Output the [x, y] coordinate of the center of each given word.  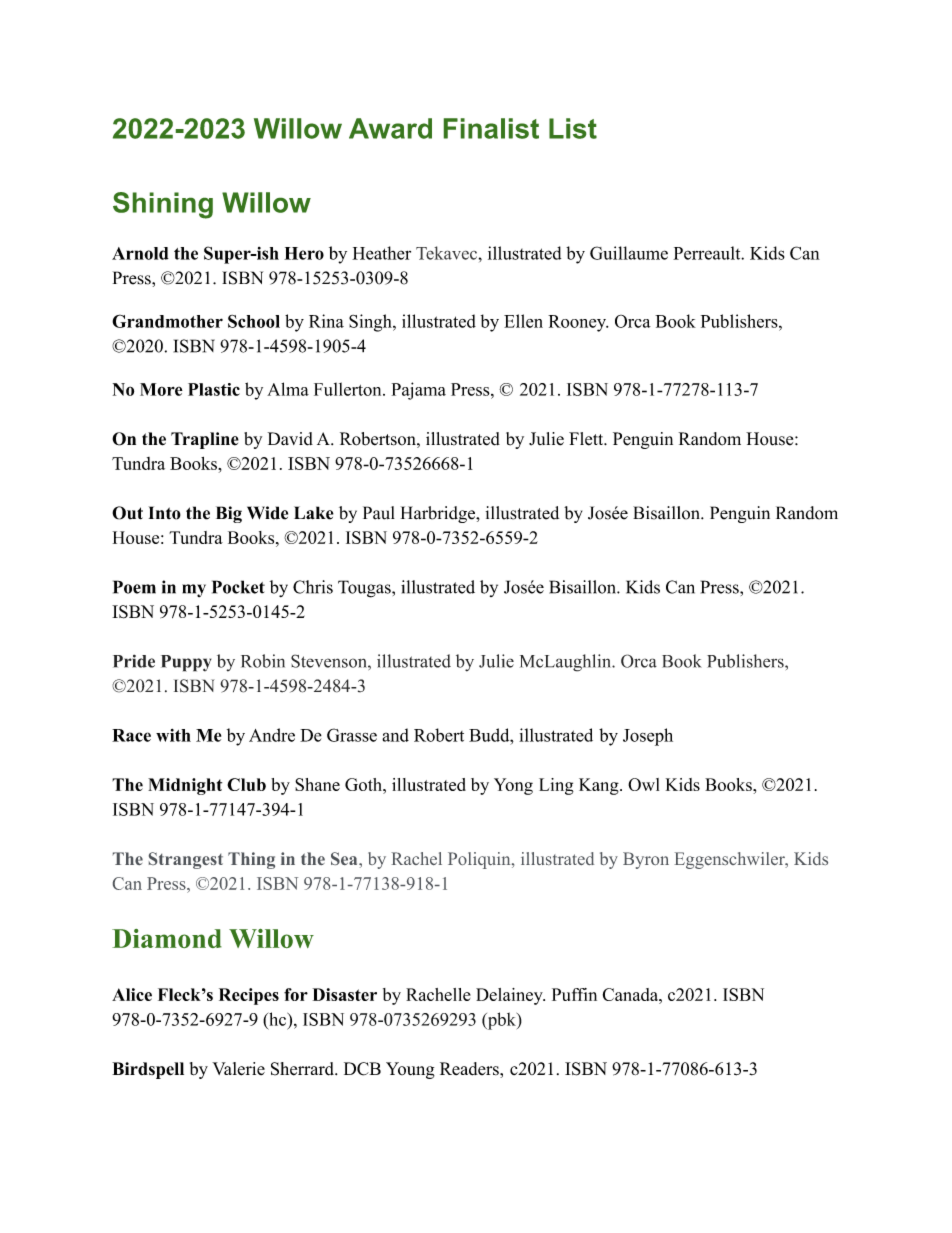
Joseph [648, 737]
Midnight [185, 786]
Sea [345, 858]
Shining [163, 205]
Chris [313, 587]
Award [390, 128]
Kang [600, 786]
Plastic [214, 389]
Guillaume [629, 253]
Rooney [578, 323]
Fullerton [349, 389]
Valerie [238, 1069]
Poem [134, 587]
